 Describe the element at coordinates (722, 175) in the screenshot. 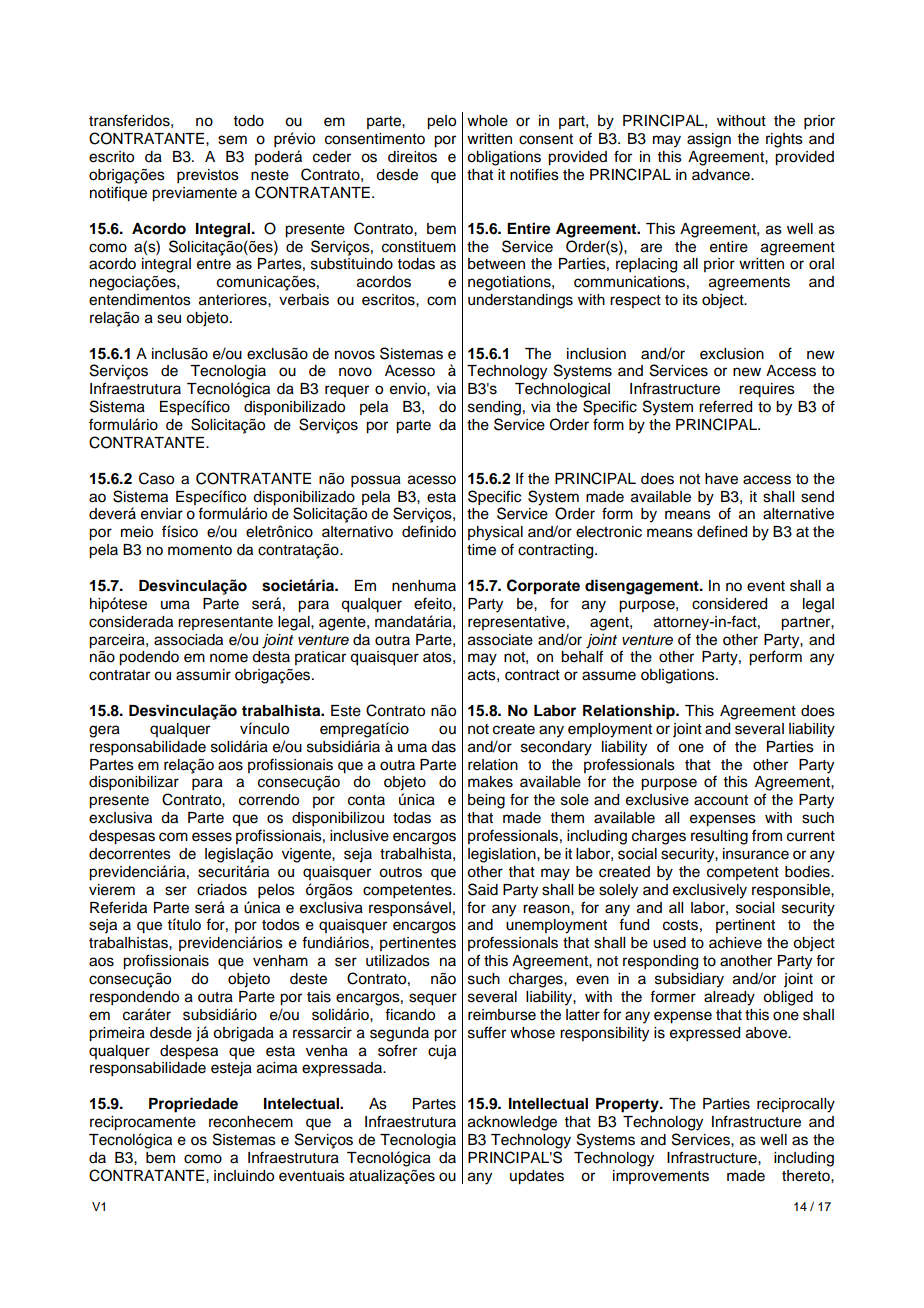

I see `advance` at that location.
